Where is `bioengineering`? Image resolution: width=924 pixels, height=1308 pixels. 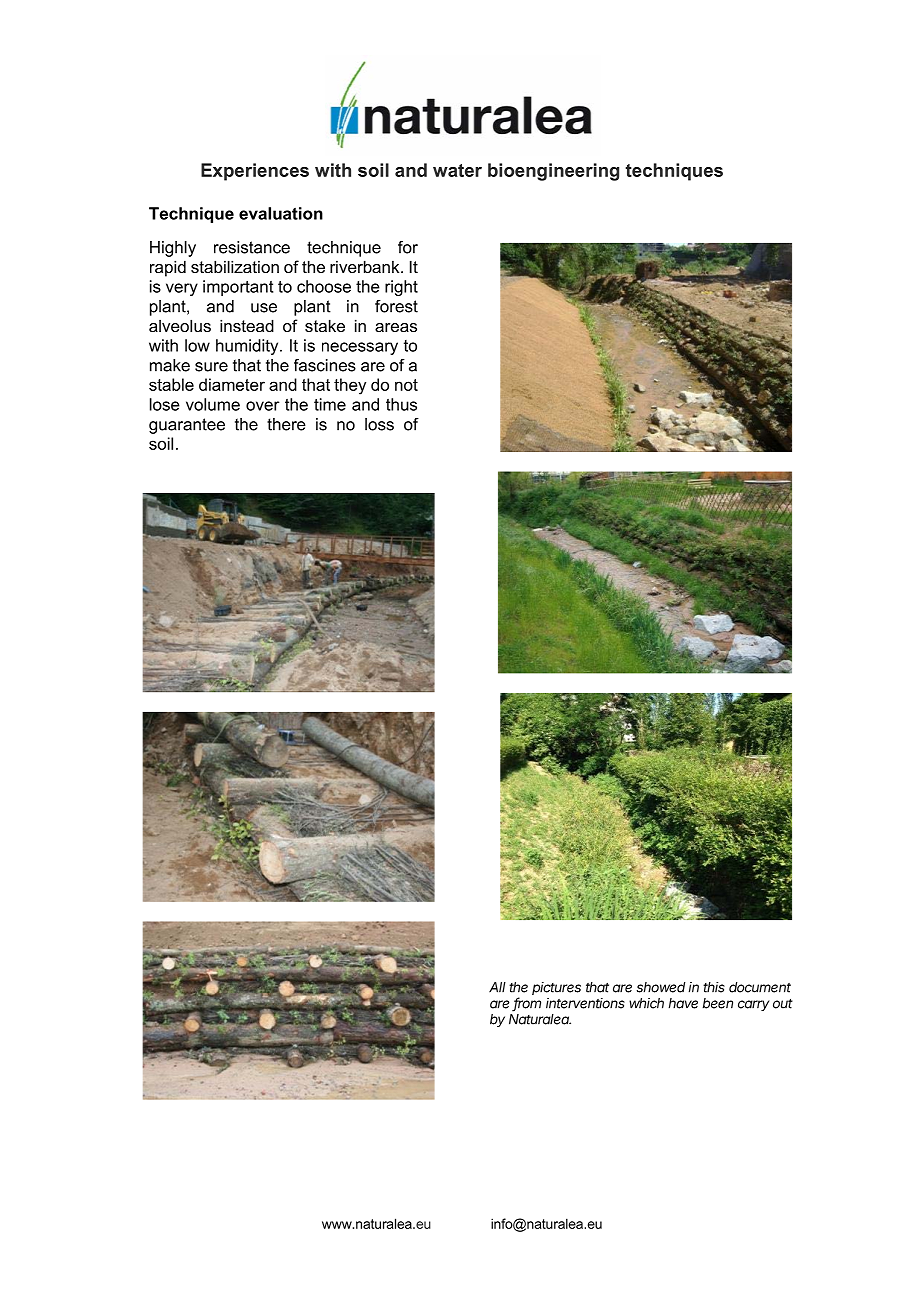
bioengineering is located at coordinates (553, 172).
